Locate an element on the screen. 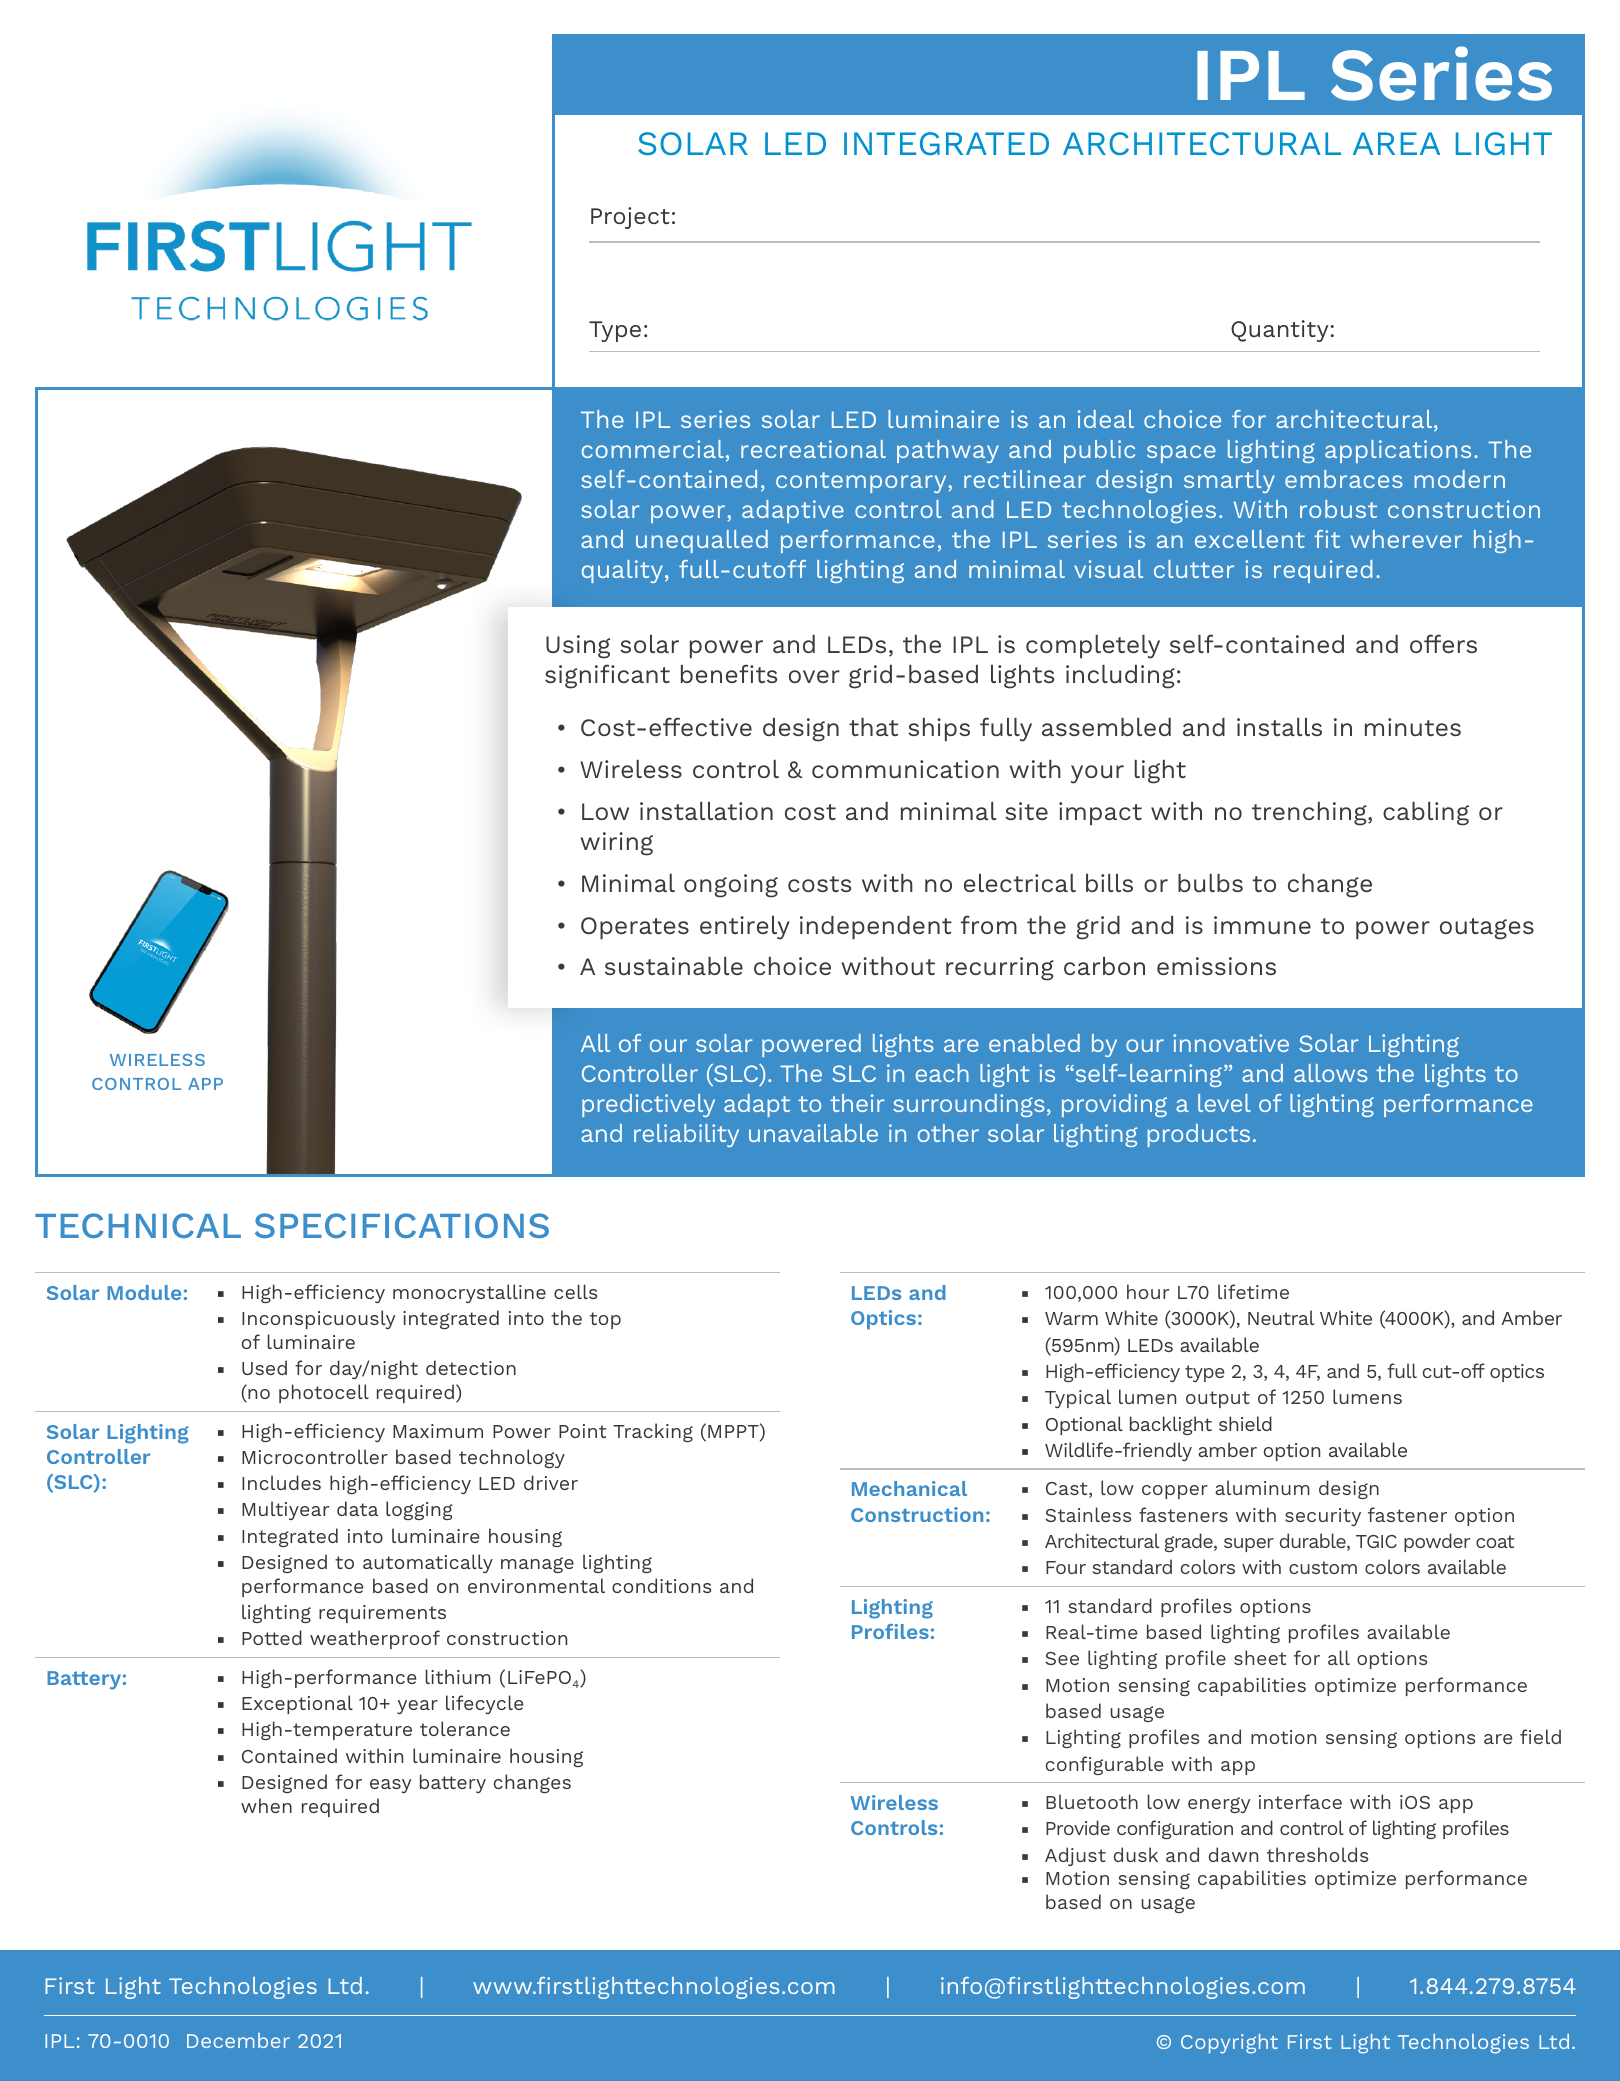  Mechanical is located at coordinates (909, 1488).
